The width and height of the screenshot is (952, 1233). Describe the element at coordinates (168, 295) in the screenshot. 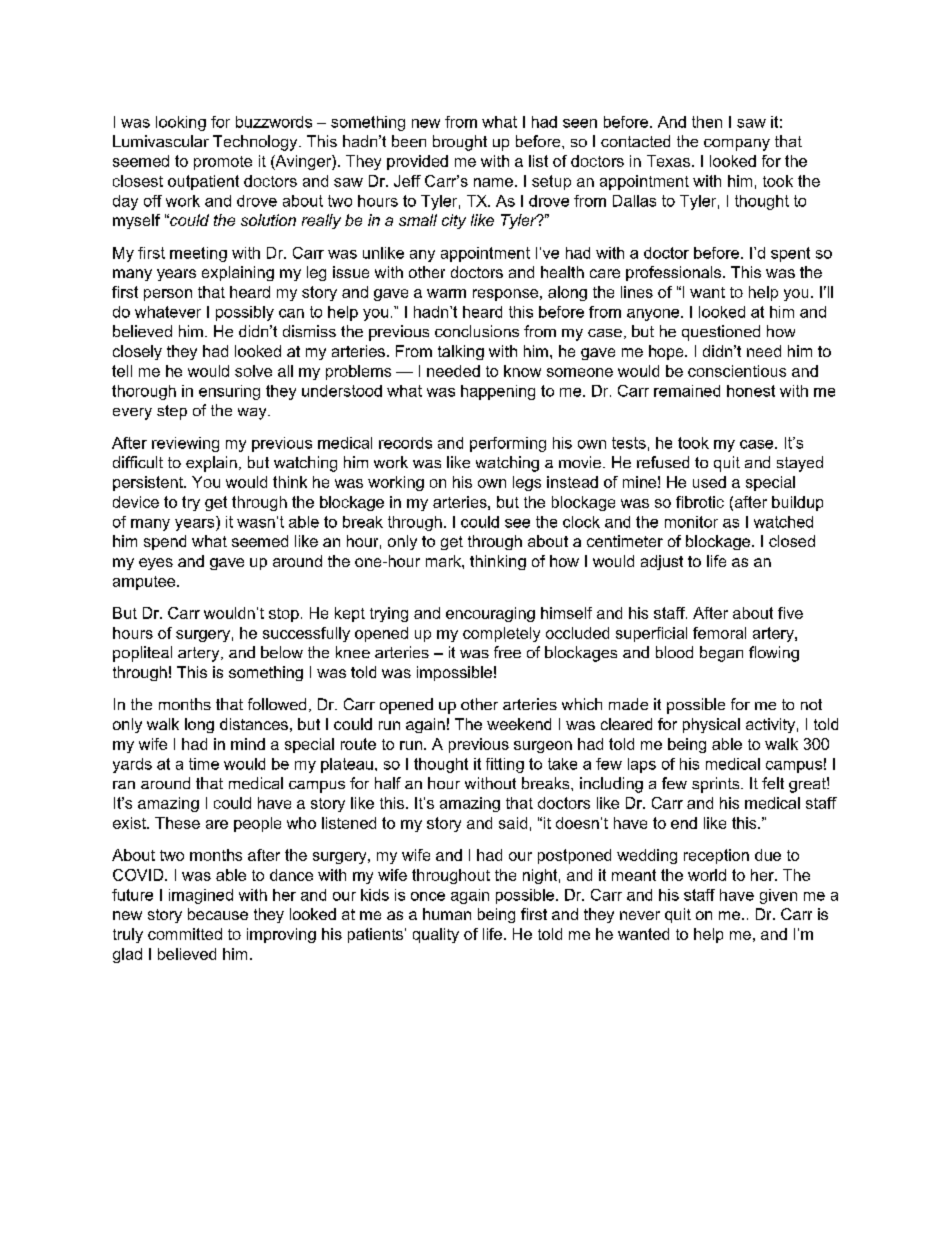

I see `person` at that location.
